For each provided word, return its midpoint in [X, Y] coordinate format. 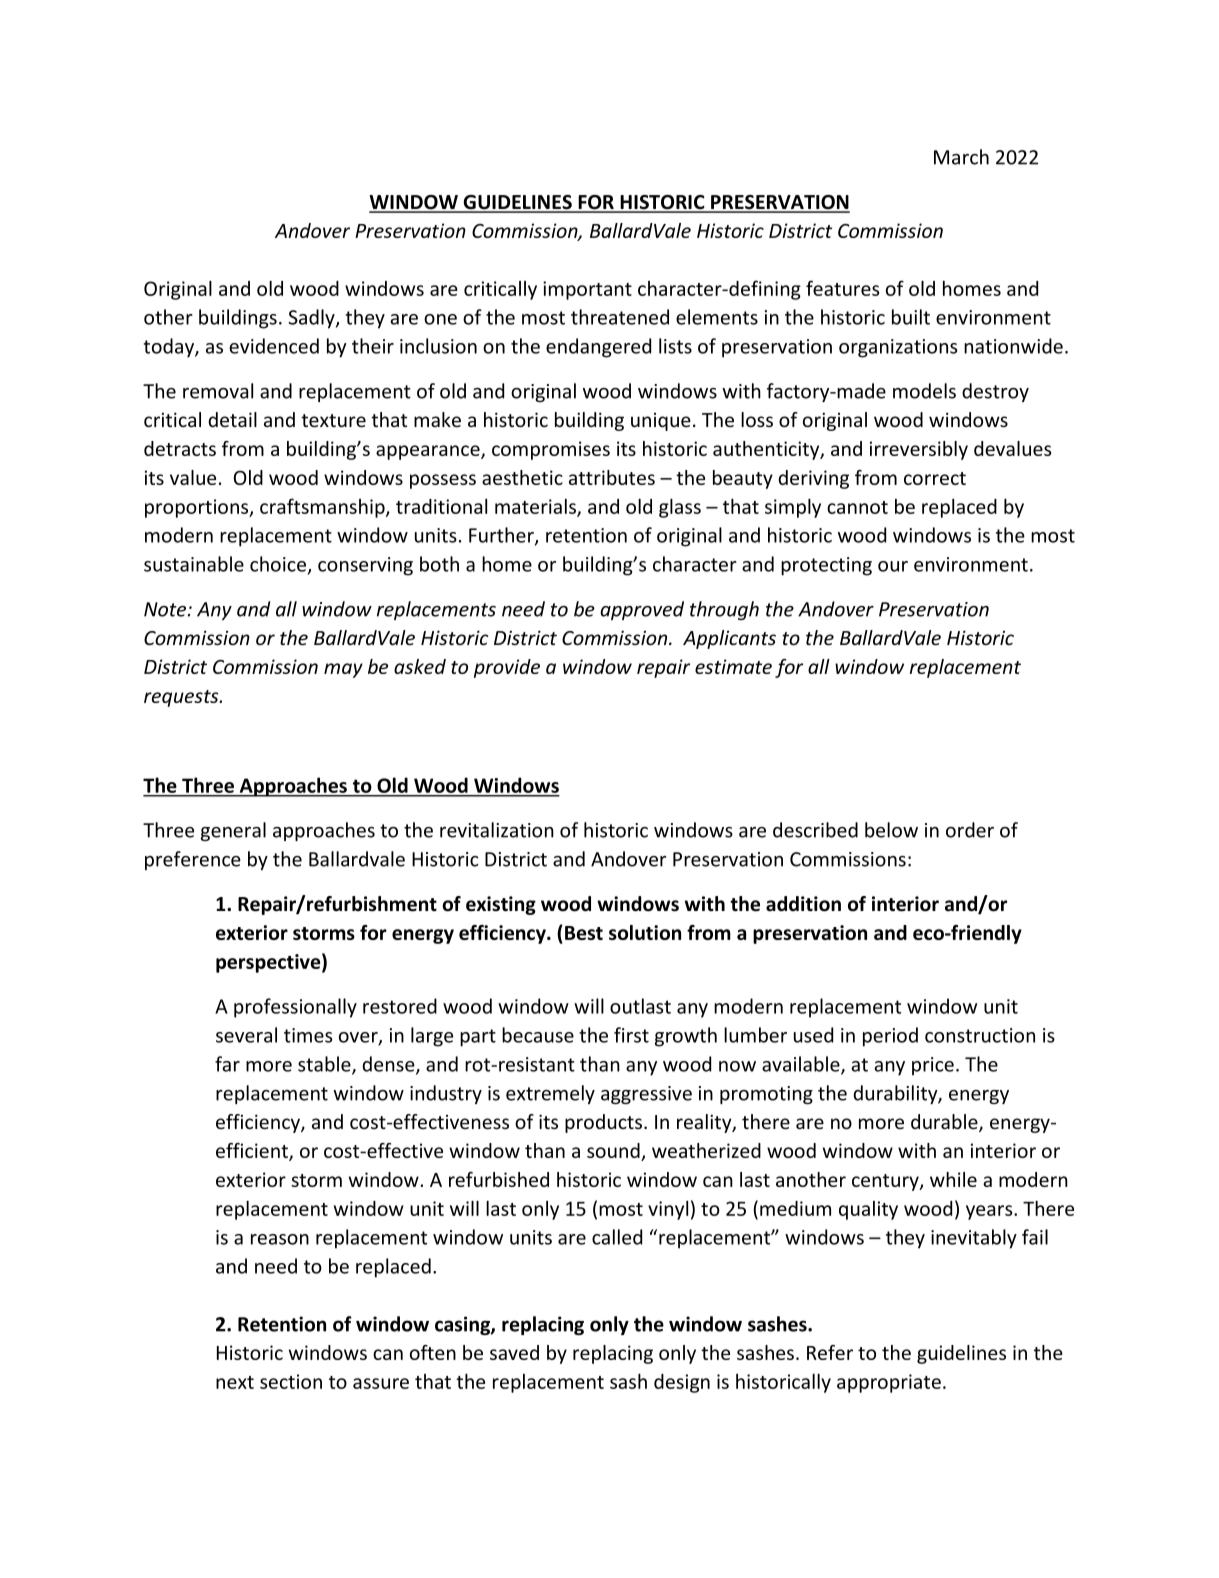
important [587, 290]
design [682, 1383]
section [291, 1381]
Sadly [312, 319]
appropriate [889, 1383]
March [961, 157]
